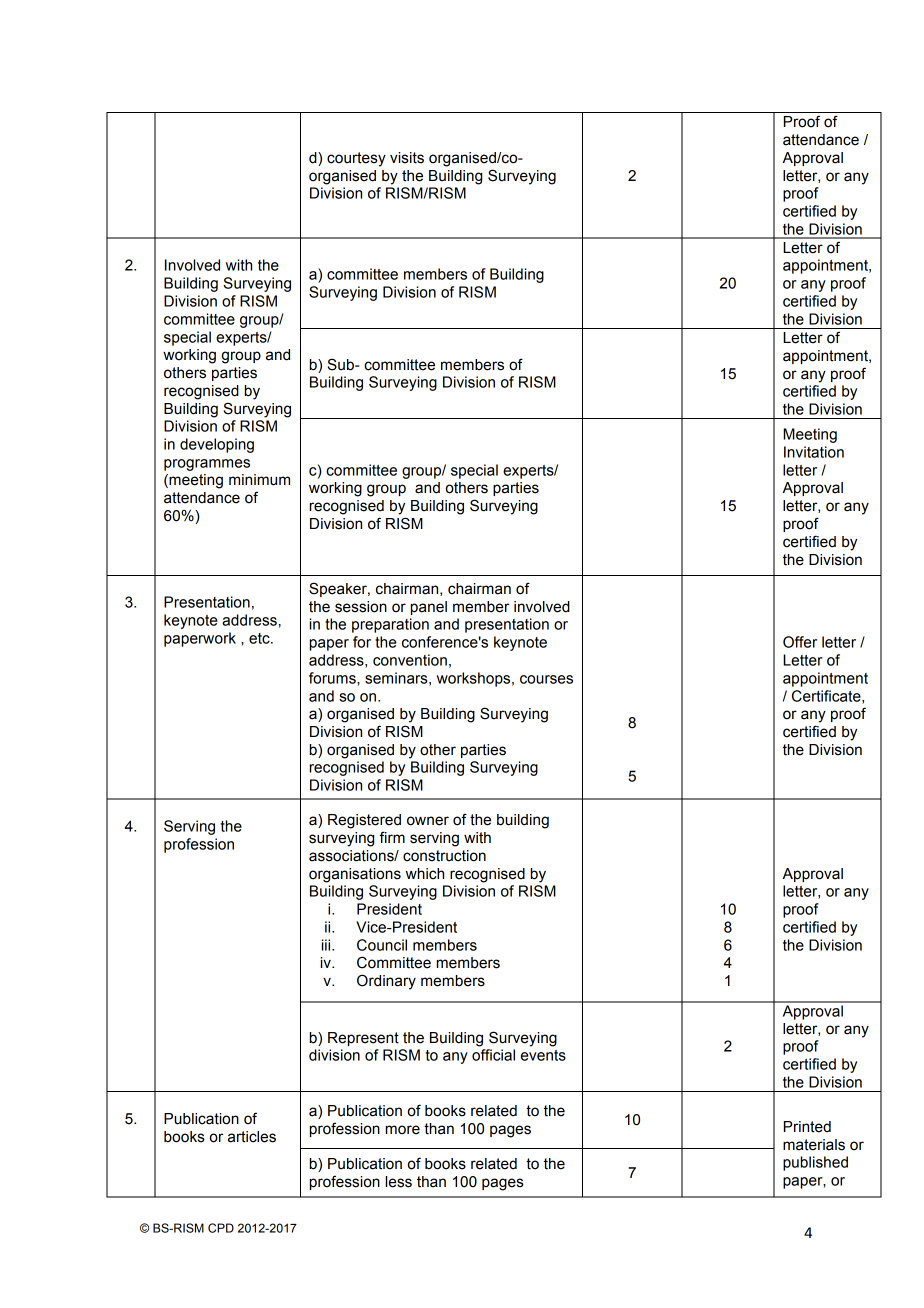  I want to click on panel, so click(429, 608).
